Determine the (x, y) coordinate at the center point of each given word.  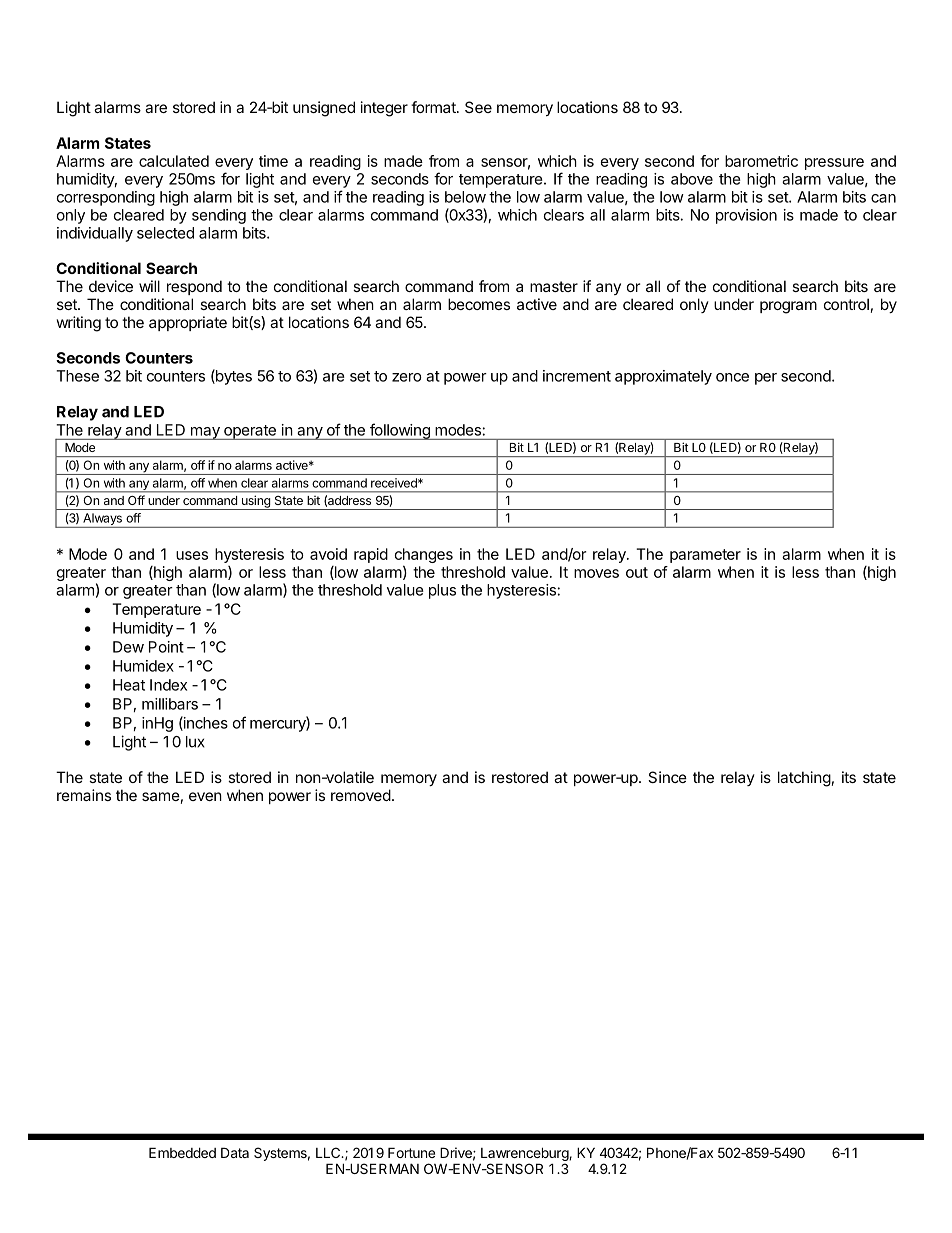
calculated (174, 161)
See (478, 107)
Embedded (182, 1152)
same (161, 796)
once (732, 377)
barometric (761, 161)
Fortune (411, 1152)
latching (804, 779)
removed (361, 795)
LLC (329, 1152)
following (400, 431)
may (205, 433)
